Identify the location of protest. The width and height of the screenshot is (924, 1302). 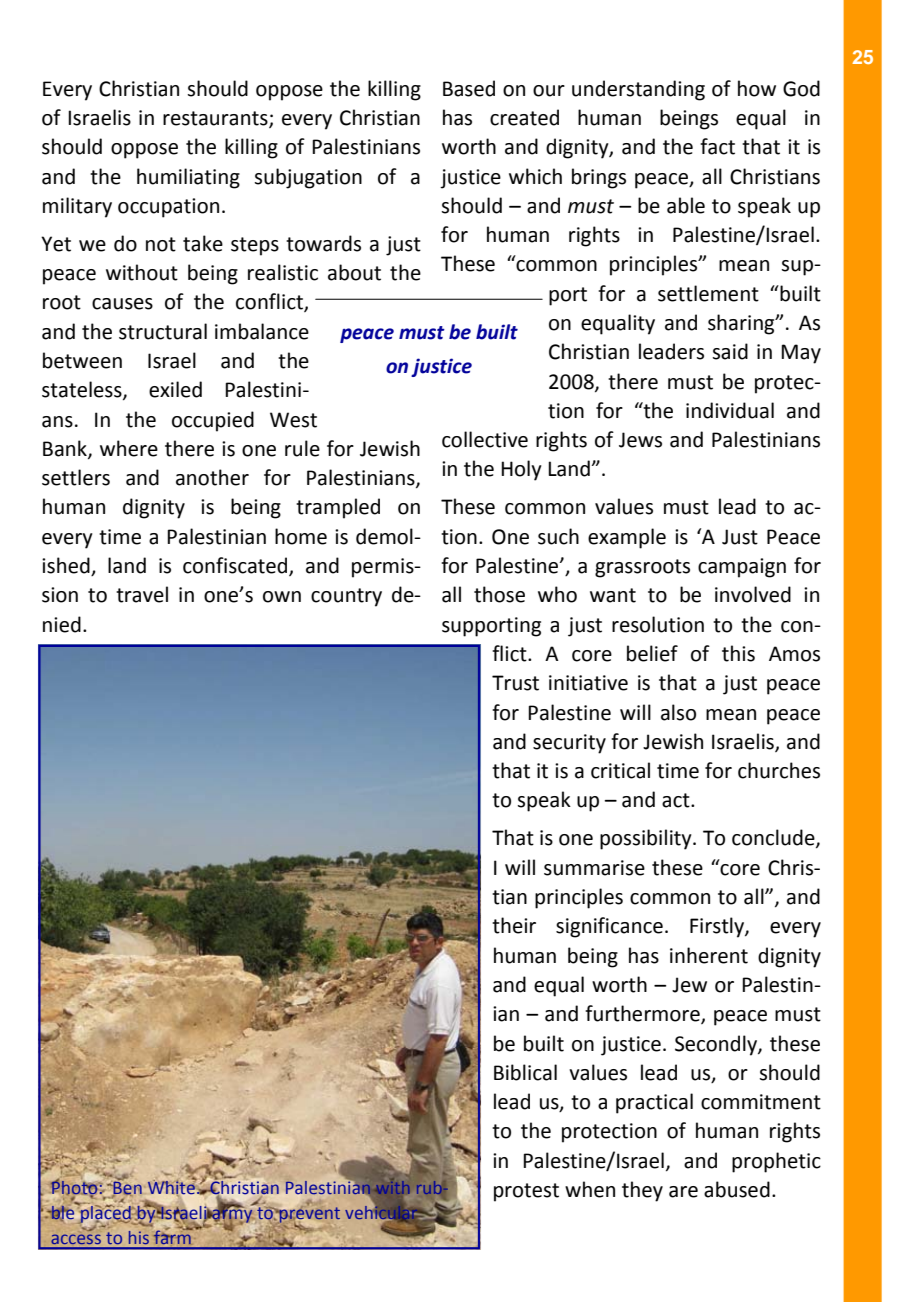
(526, 1192).
